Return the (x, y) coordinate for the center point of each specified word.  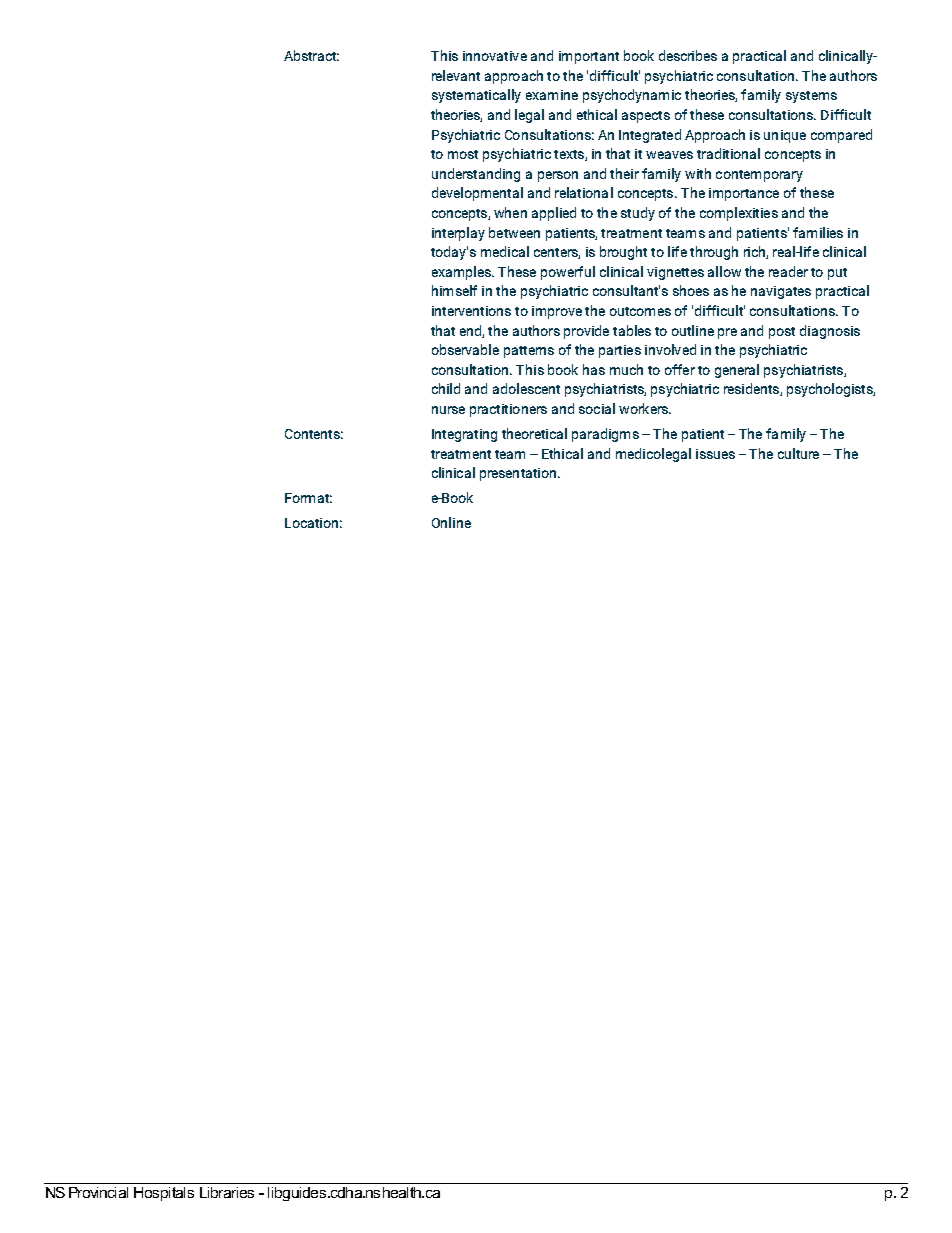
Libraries (227, 1192)
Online (451, 522)
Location (311, 523)
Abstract (311, 55)
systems (811, 97)
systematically (476, 96)
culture (798, 453)
